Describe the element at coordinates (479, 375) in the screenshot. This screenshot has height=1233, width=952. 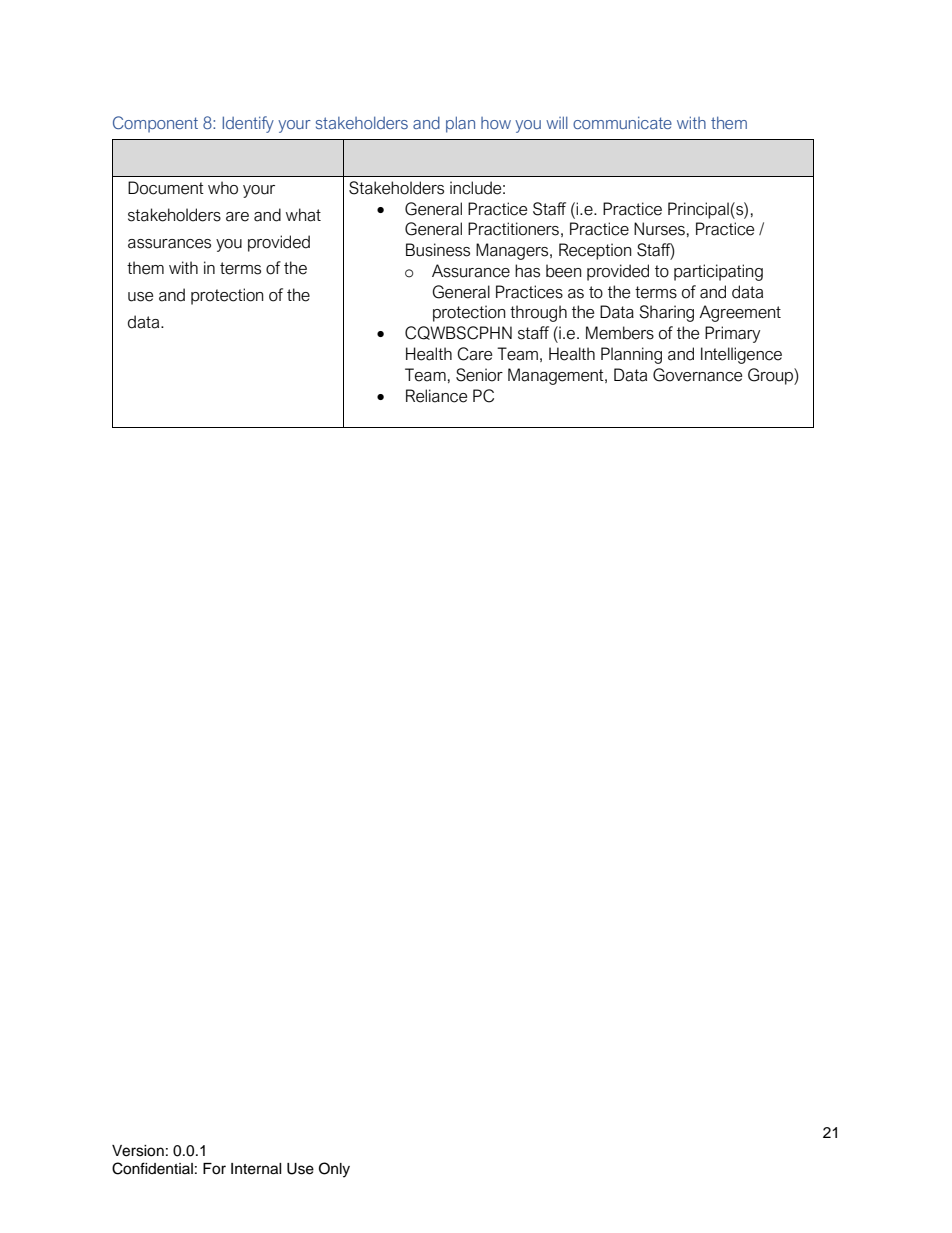
I see `Senior` at that location.
